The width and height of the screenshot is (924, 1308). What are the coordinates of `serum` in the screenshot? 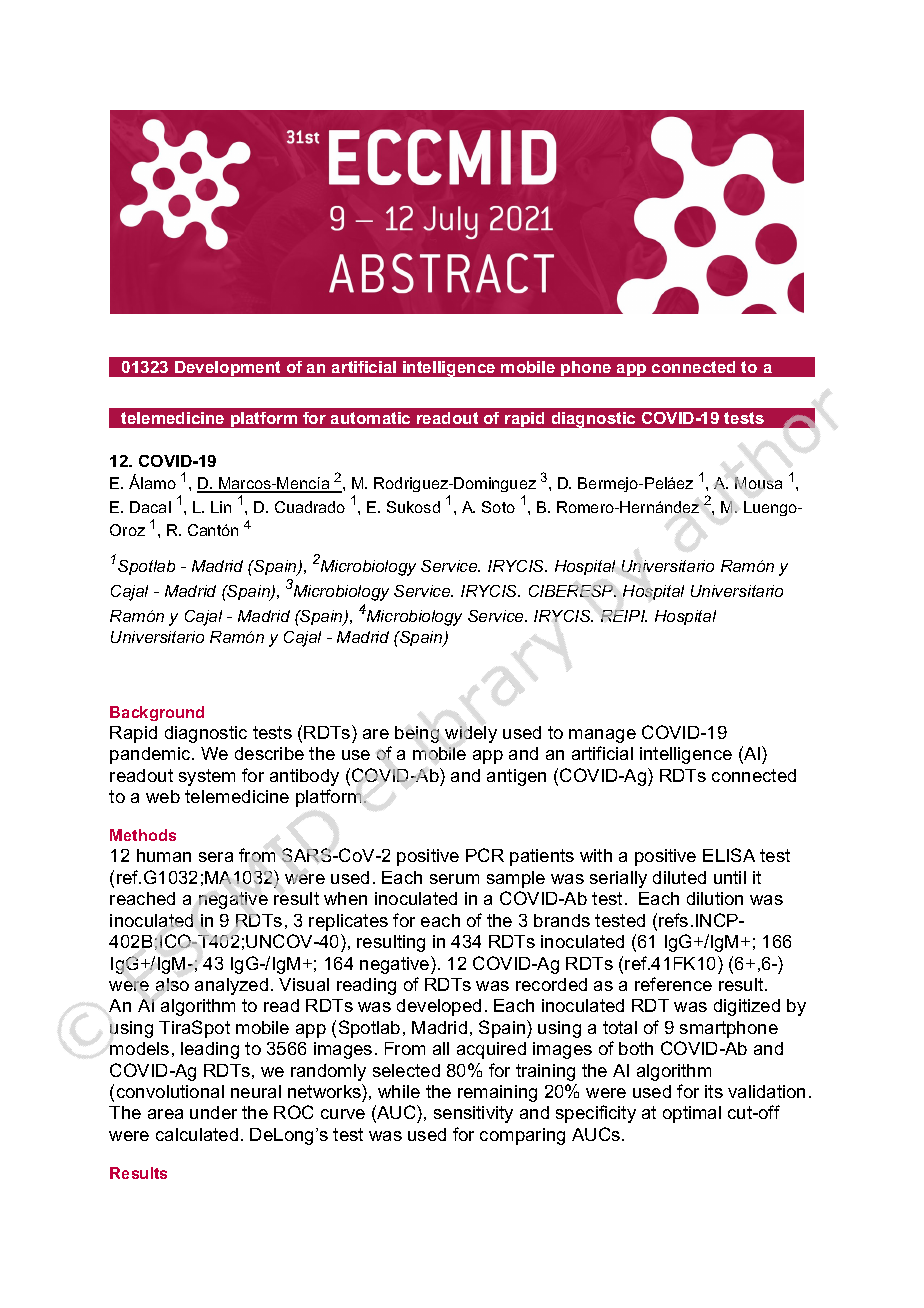 It's located at (454, 879).
